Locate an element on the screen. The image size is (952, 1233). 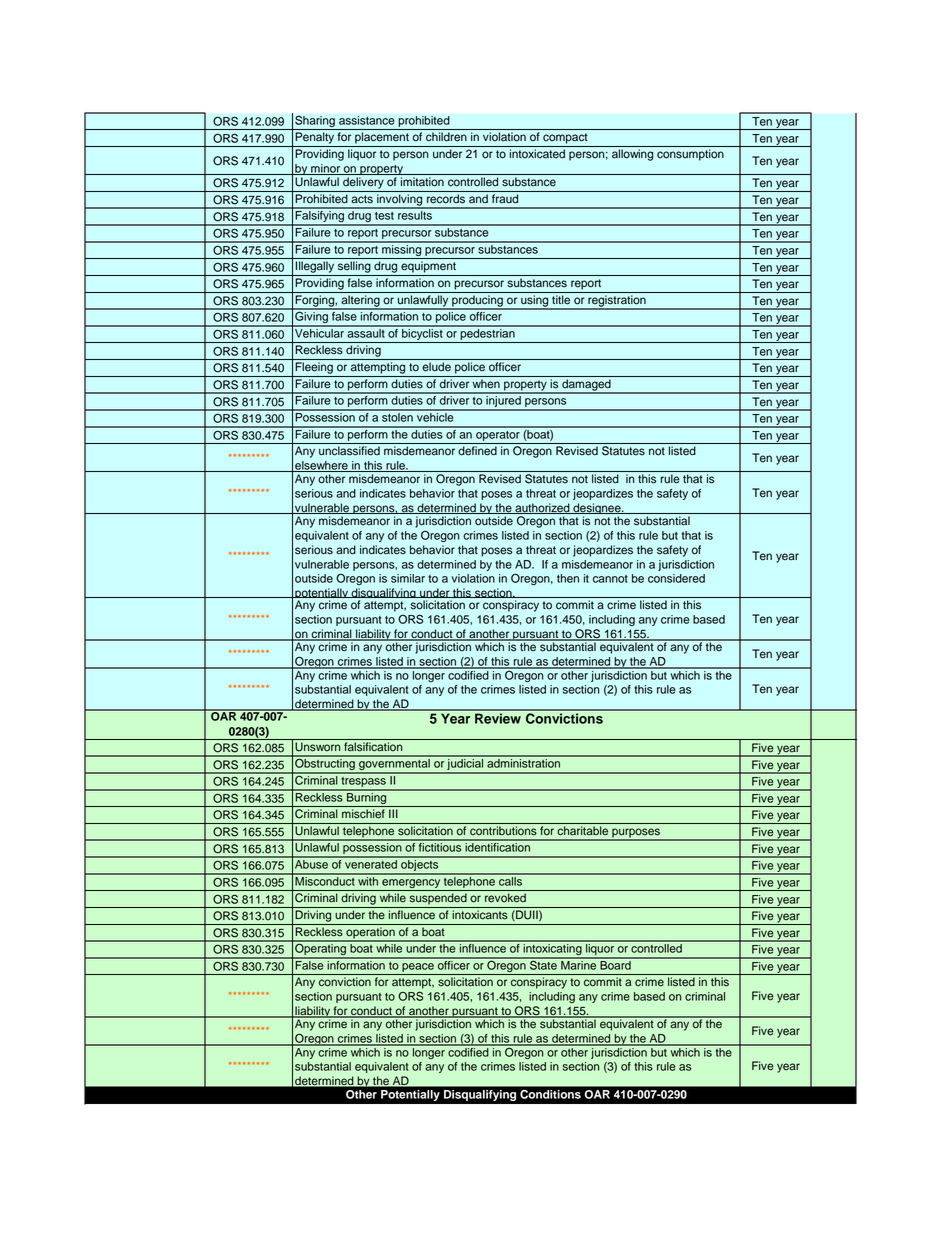
allowing is located at coordinates (632, 155).
